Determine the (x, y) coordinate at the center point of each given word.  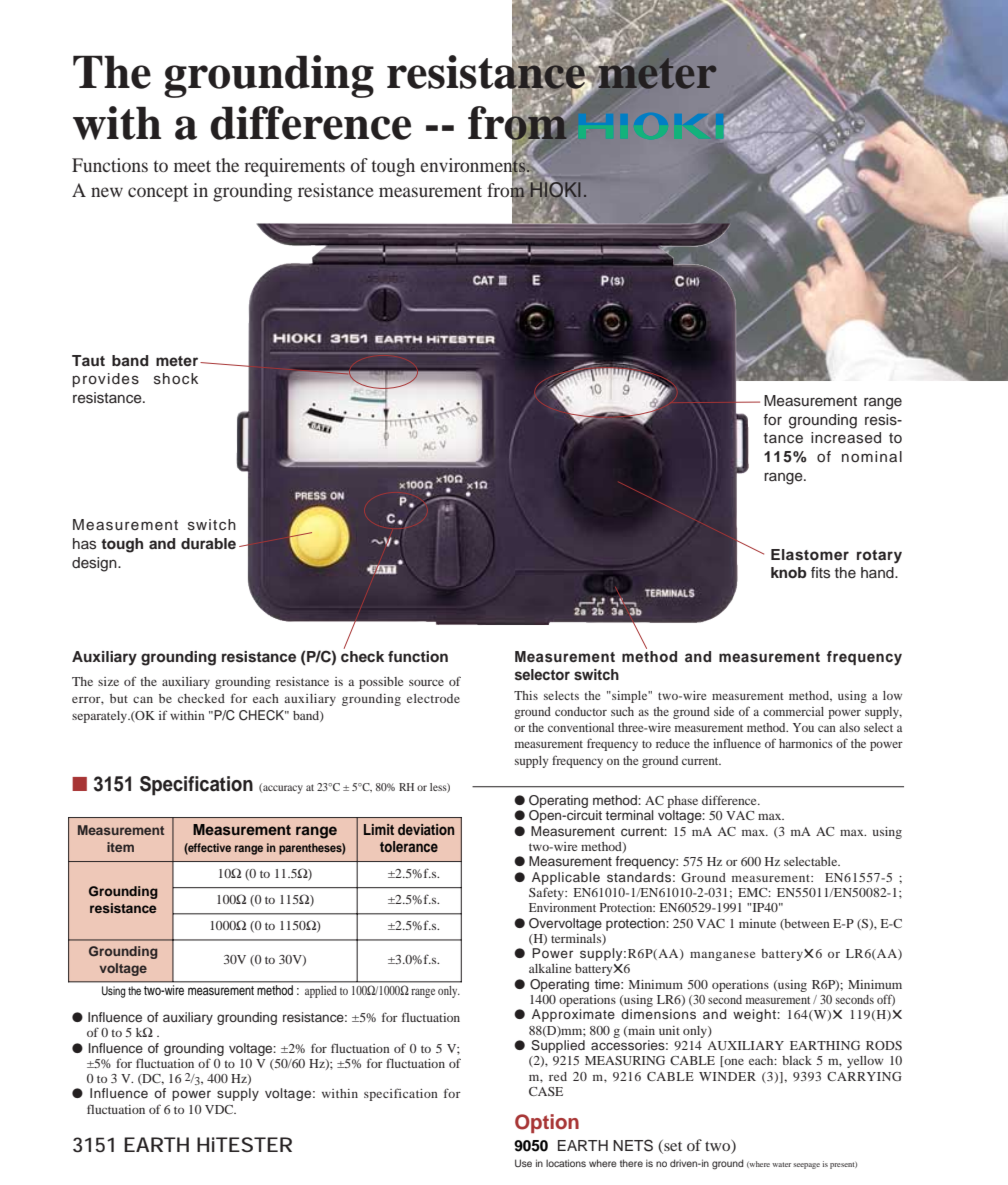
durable (208, 543)
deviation (426, 829)
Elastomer (810, 555)
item (120, 847)
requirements (294, 167)
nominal (872, 456)
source (426, 683)
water (781, 1164)
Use (523, 1163)
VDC (220, 1109)
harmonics (806, 743)
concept (158, 193)
